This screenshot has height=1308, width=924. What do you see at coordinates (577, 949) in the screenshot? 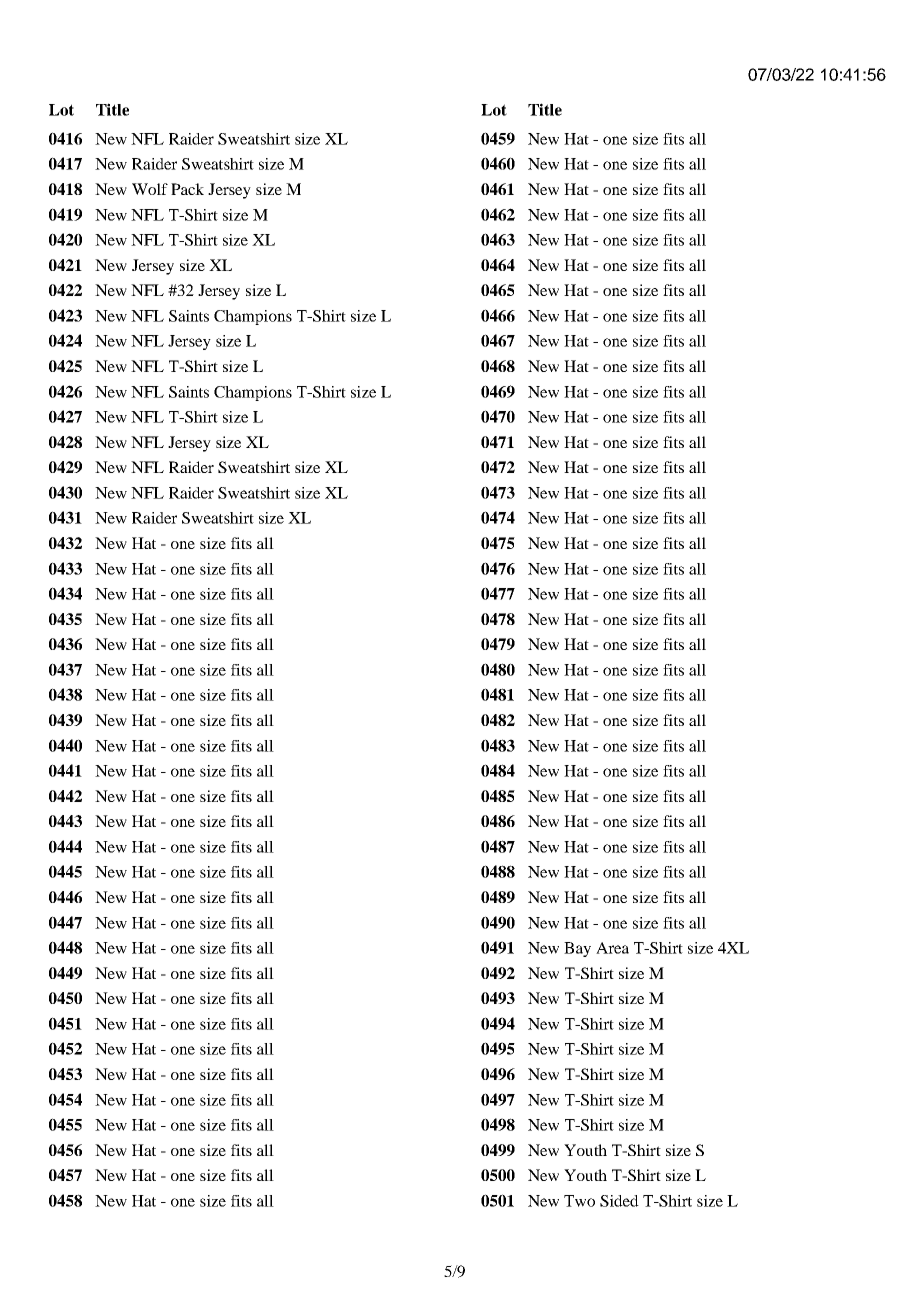
I see `Bay` at bounding box center [577, 949].
